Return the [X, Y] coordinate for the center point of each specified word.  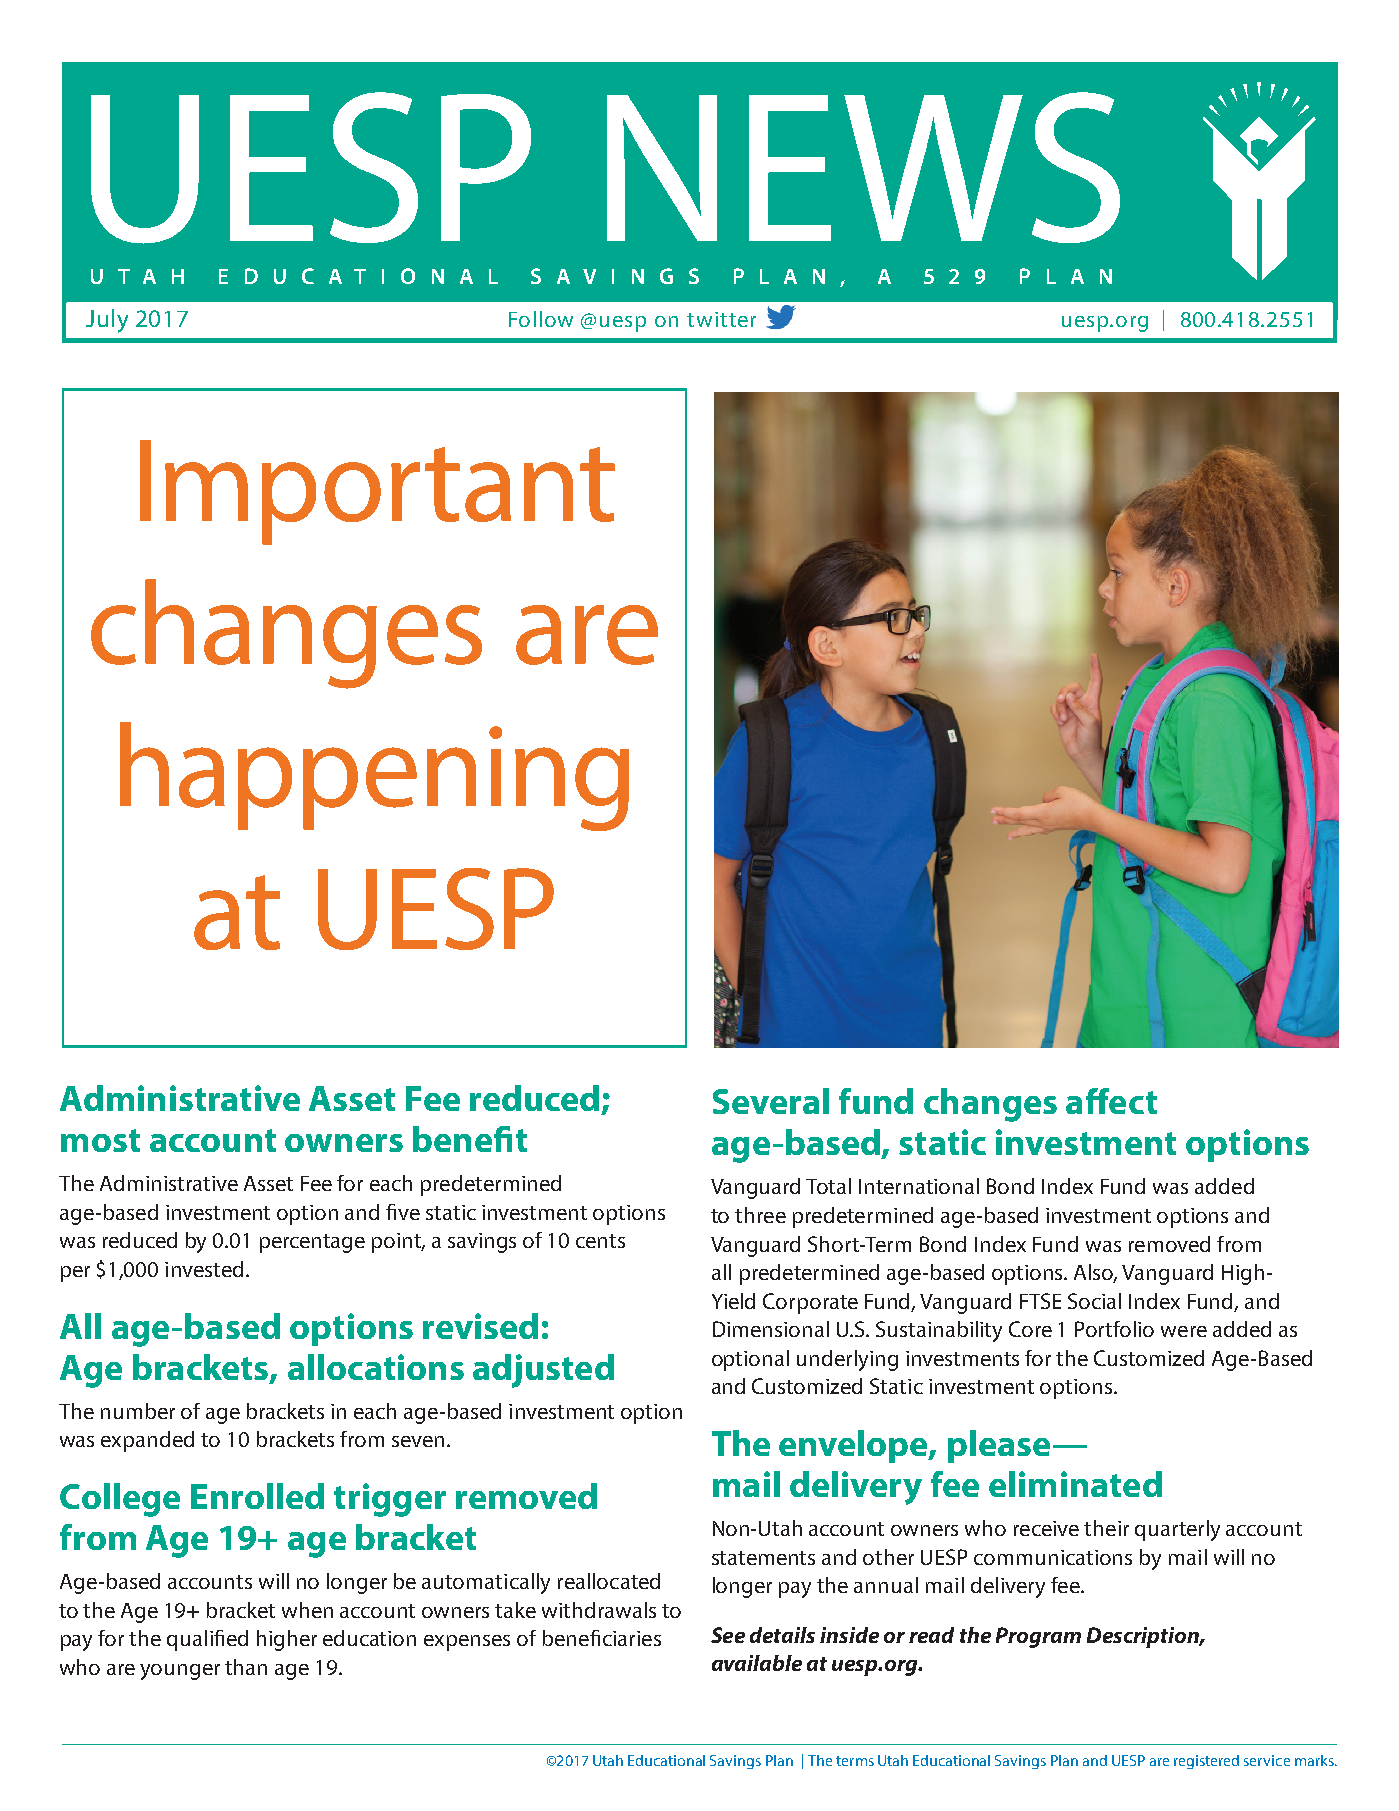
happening [374, 776]
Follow [541, 319]
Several [771, 1101]
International [919, 1186]
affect [1111, 1101]
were [1184, 1331]
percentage [312, 1243]
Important [377, 492]
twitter [721, 319]
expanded [147, 1441]
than [246, 1667]
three [760, 1215]
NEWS [863, 167]
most [100, 1140]
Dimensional [771, 1329]
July [107, 321]
